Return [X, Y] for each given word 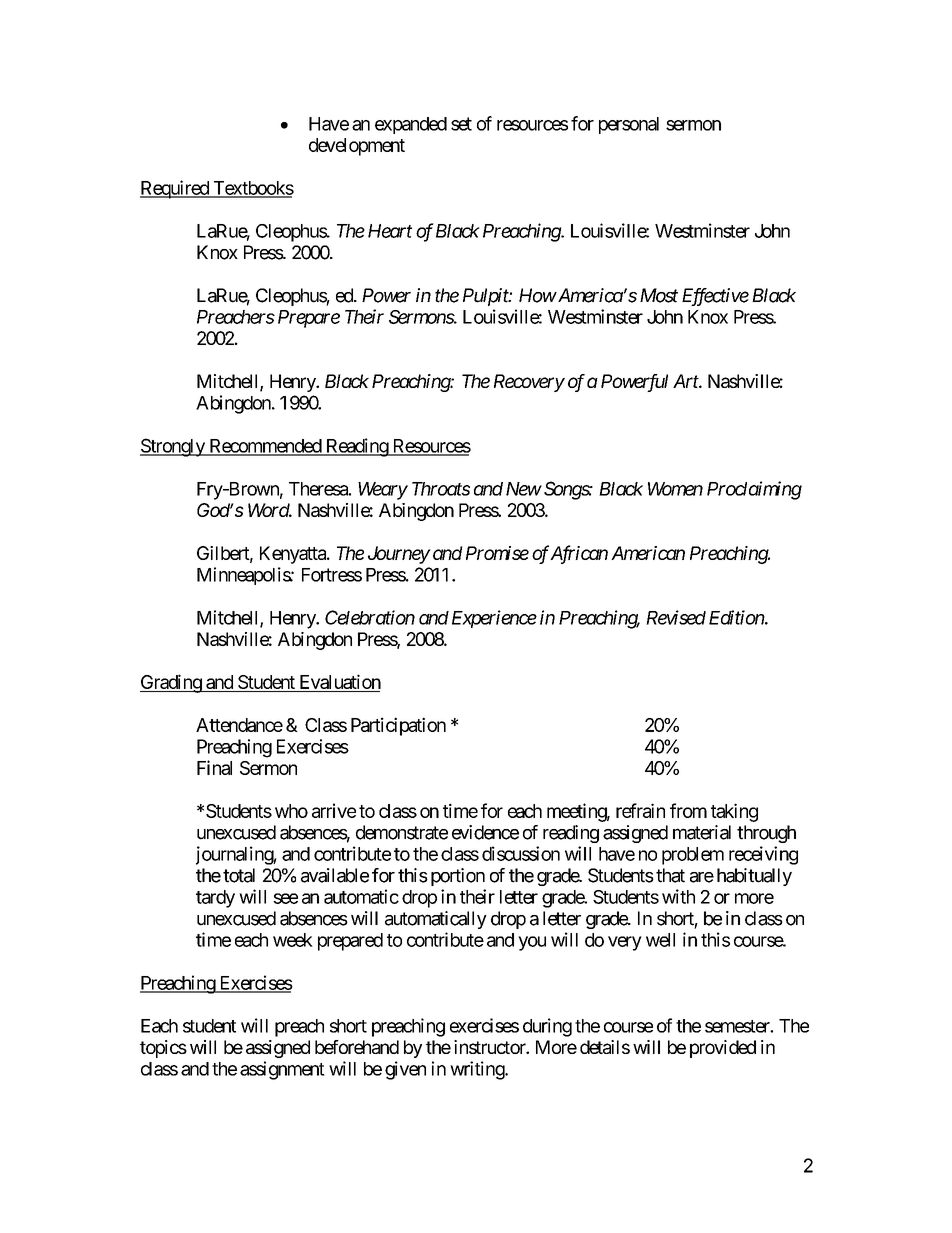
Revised [676, 617]
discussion [521, 853]
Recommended [265, 447]
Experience [494, 619]
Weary [383, 491]
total [239, 875]
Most [659, 295]
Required [175, 189]
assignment [282, 1070]
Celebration [370, 617]
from [688, 810]
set [461, 124]
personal [629, 125]
